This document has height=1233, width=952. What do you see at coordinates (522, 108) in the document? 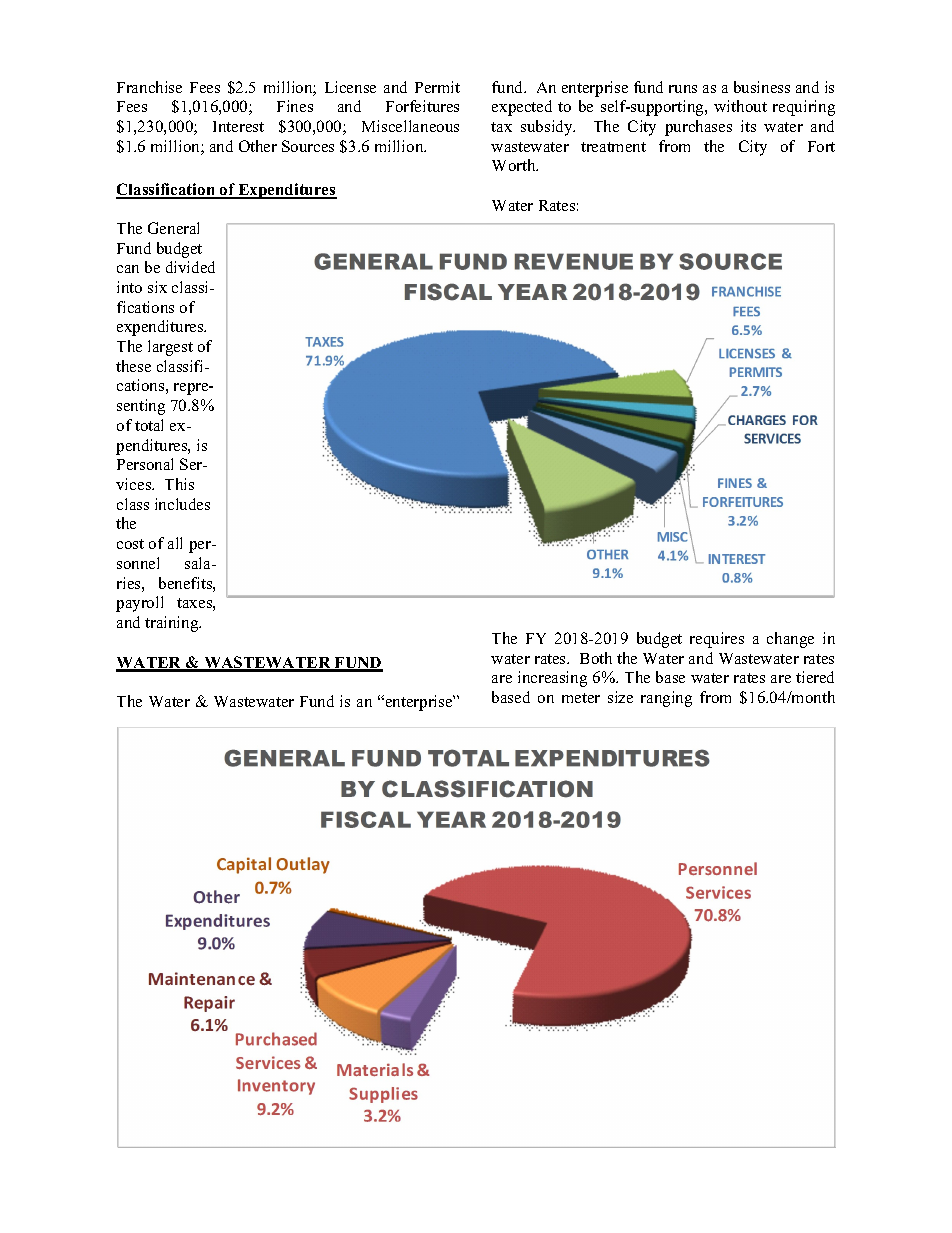
I see `expected` at bounding box center [522, 108].
